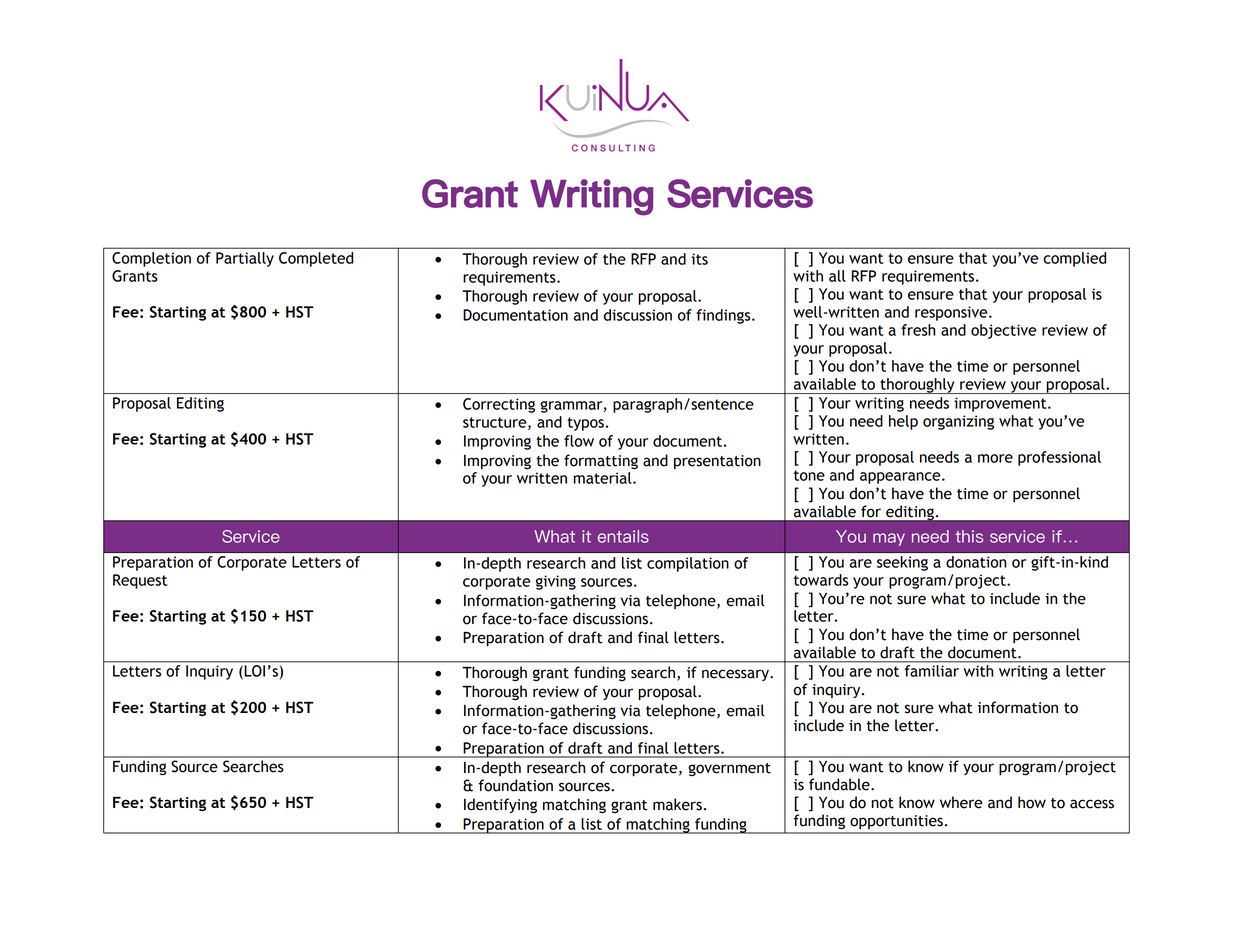 The image size is (1233, 952). Describe the element at coordinates (500, 806) in the screenshot. I see `Identifying` at that location.
